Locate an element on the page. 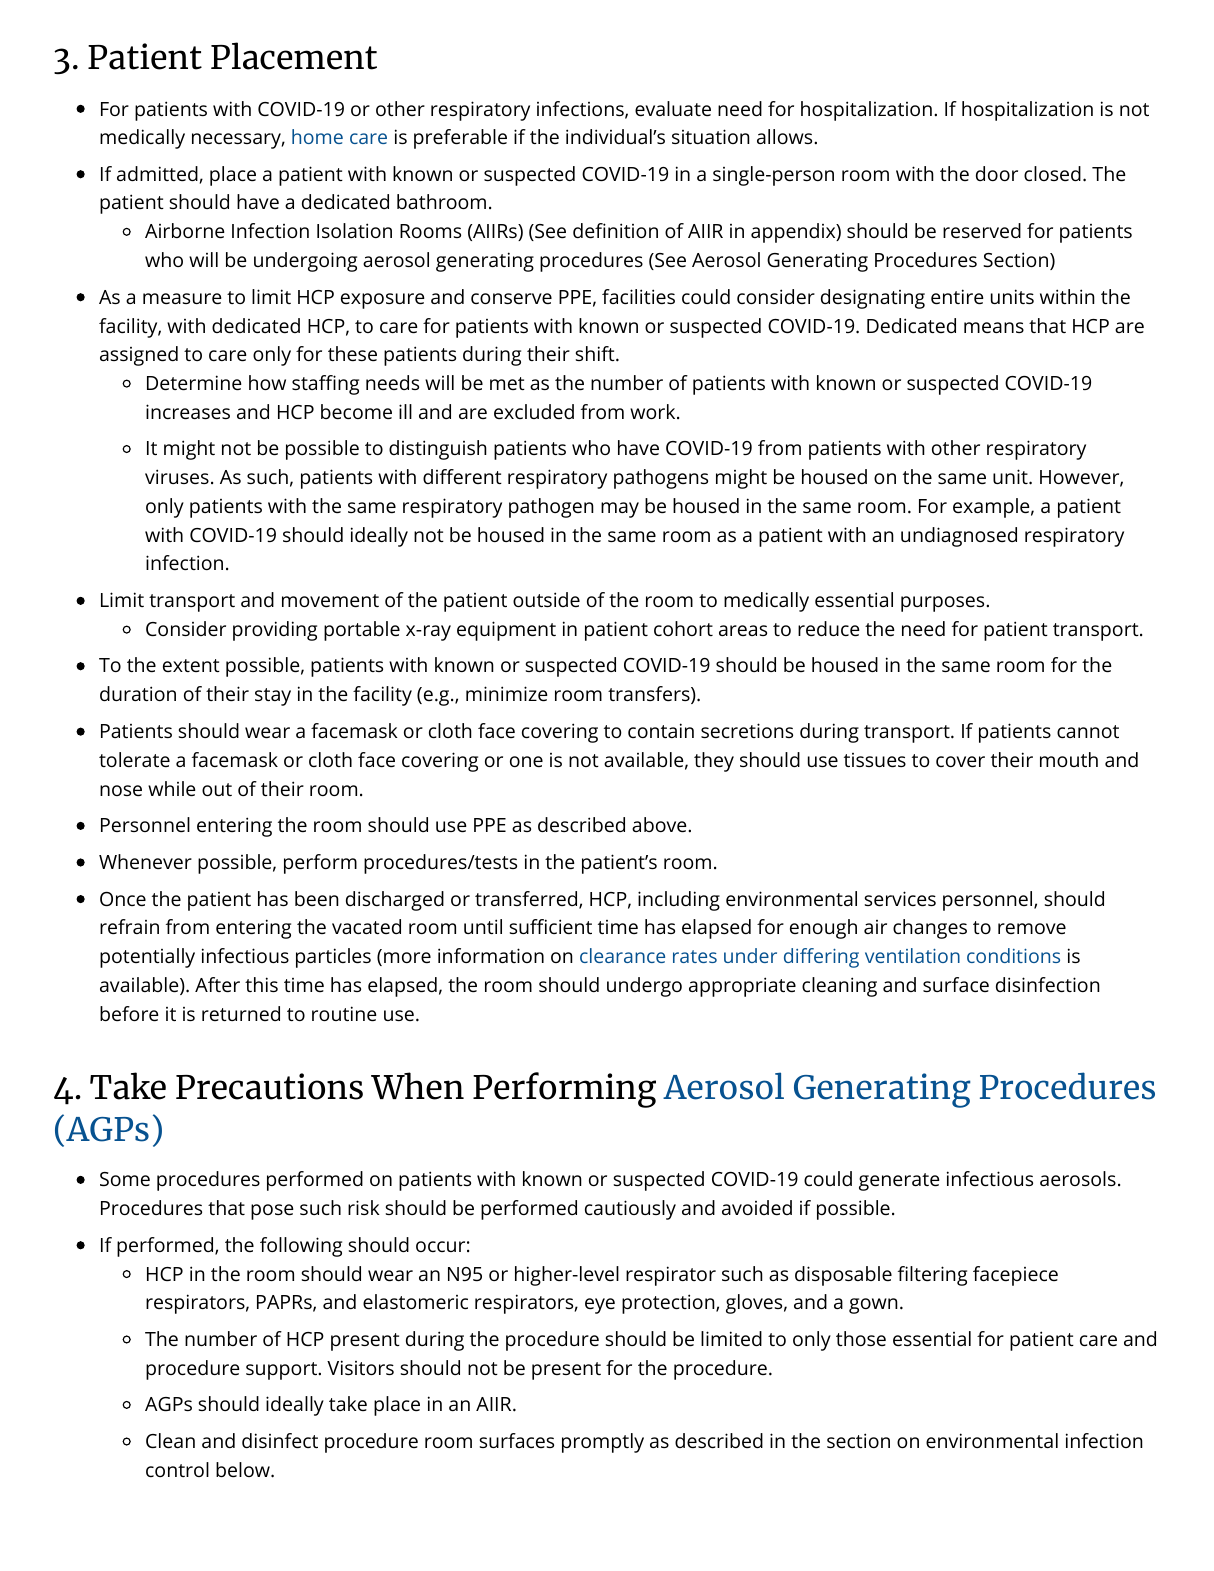  home is located at coordinates (317, 136).
